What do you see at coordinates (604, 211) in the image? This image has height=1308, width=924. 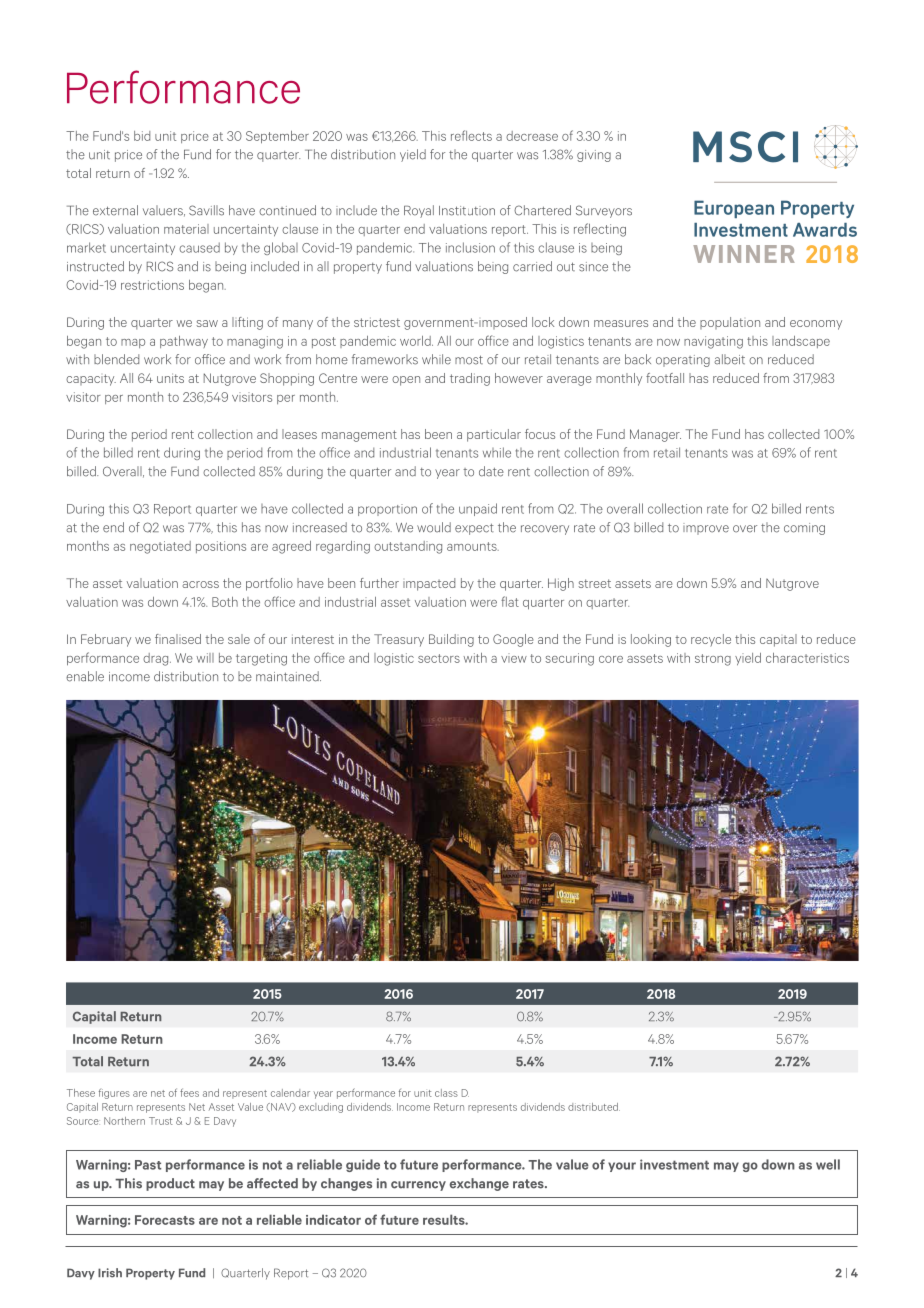 I see `Surveyors` at bounding box center [604, 211].
